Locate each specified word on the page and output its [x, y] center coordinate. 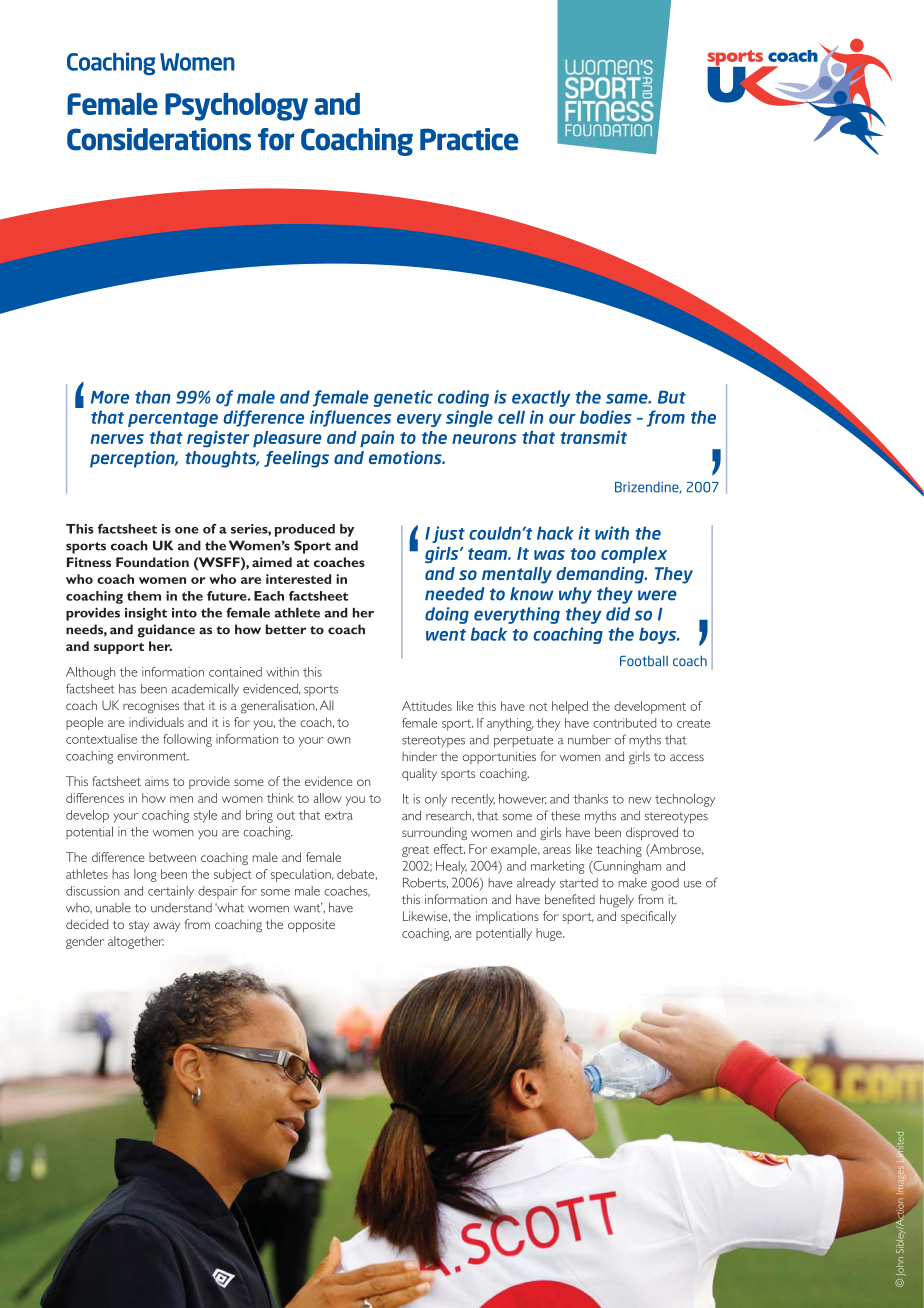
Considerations [159, 139]
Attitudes [427, 706]
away [166, 927]
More [110, 397]
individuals [156, 722]
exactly [541, 398]
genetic [403, 398]
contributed [624, 723]
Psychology [236, 107]
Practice [469, 139]
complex [634, 555]
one [187, 530]
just [448, 534]
